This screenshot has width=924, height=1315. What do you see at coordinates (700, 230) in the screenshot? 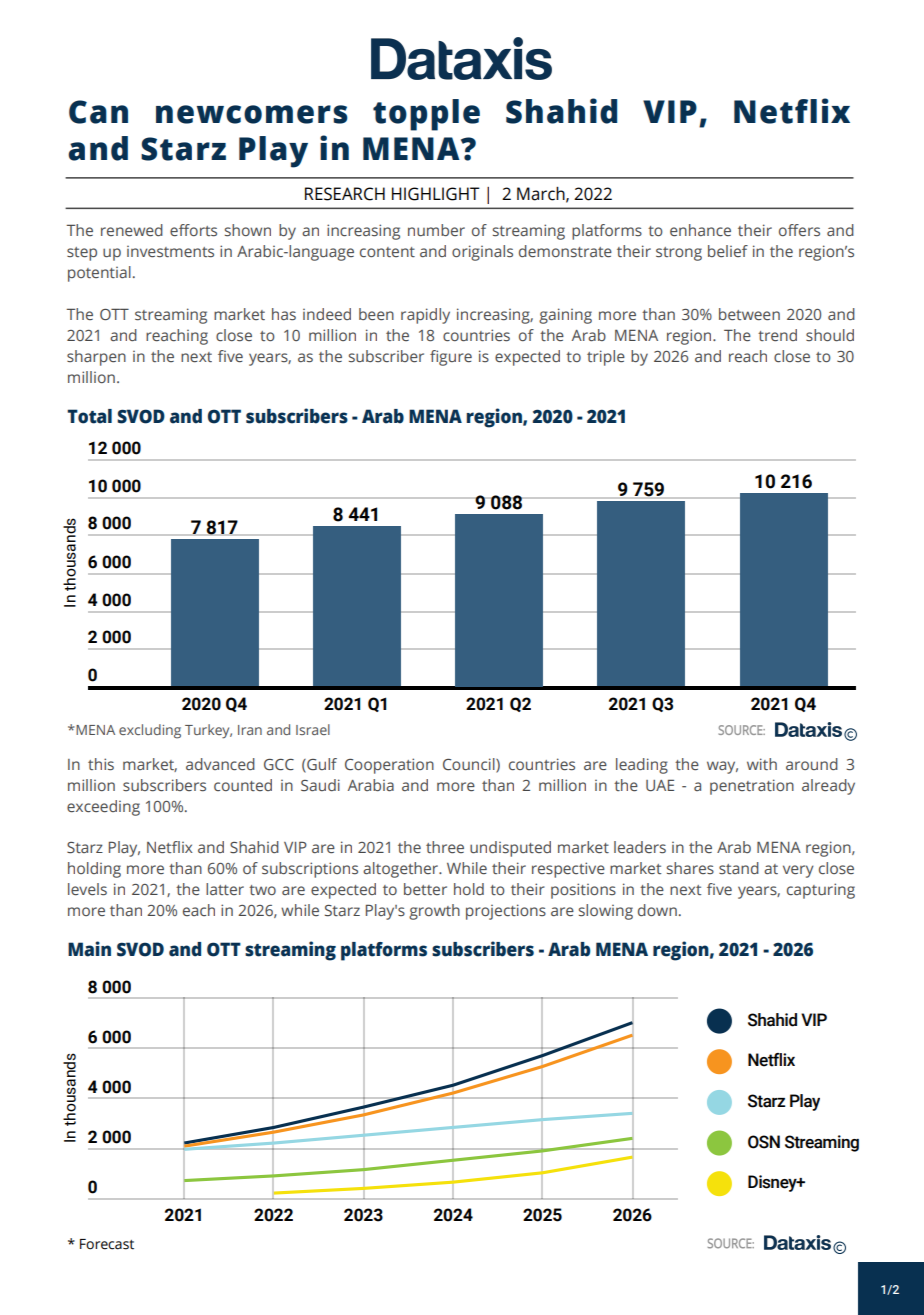
I see `enhance` at bounding box center [700, 230].
